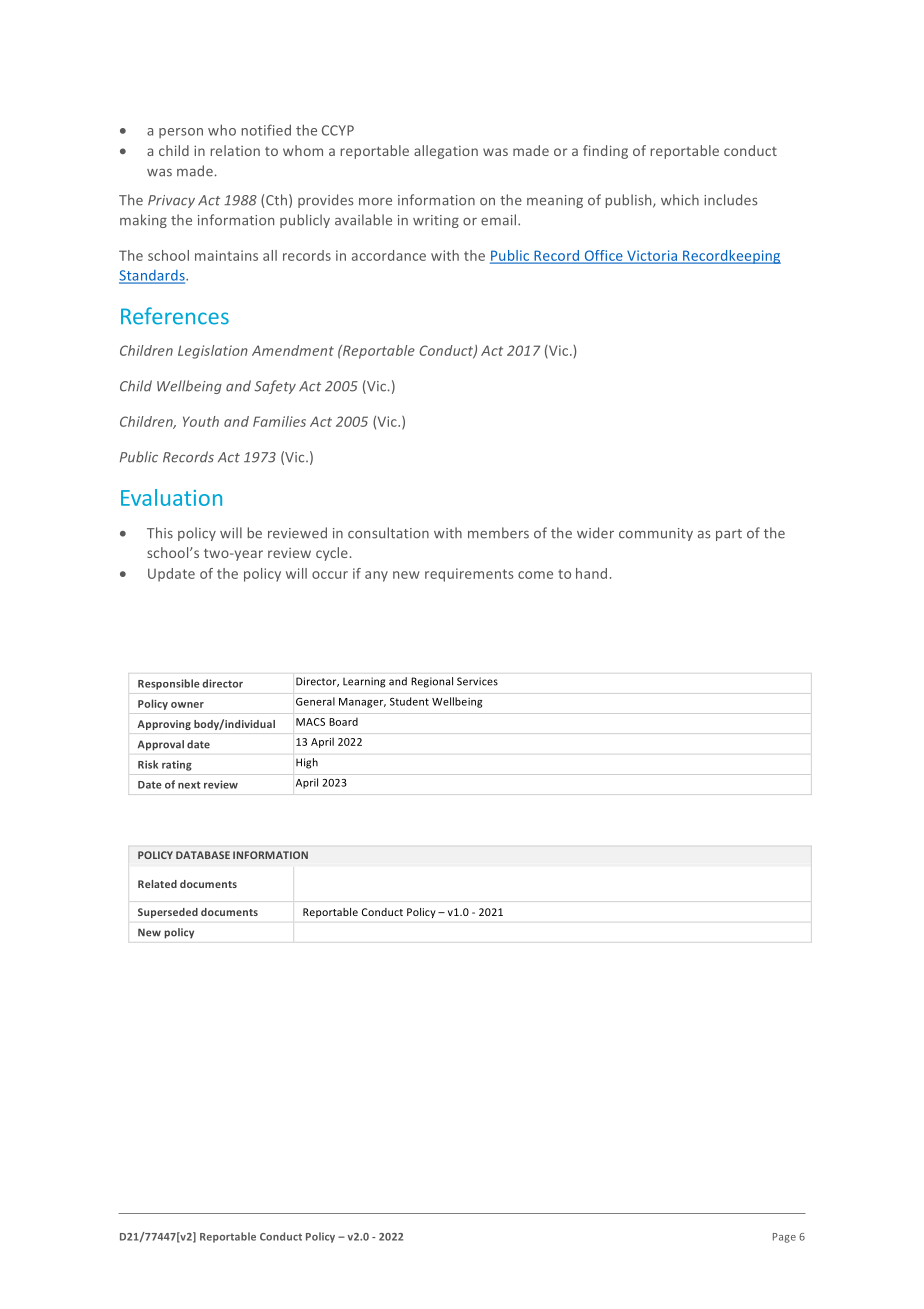 Image resolution: width=924 pixels, height=1309 pixels. What do you see at coordinates (729, 535) in the screenshot?
I see `part` at bounding box center [729, 535].
